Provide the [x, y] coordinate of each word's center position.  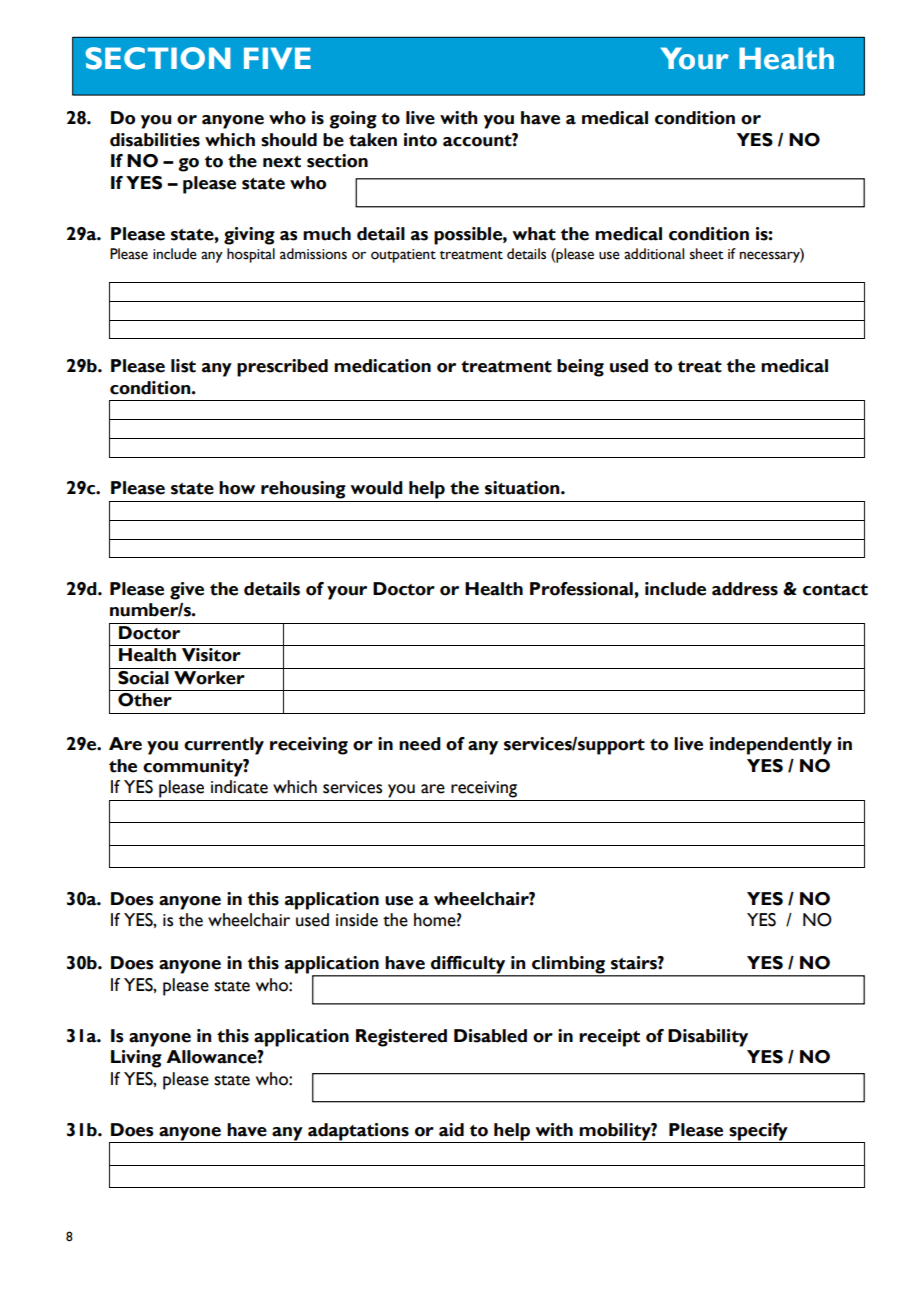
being [580, 368]
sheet [707, 254]
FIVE [277, 58]
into [420, 140]
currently [224, 746]
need [420, 744]
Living [136, 1059]
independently [771, 746]
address [745, 589]
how [237, 488]
